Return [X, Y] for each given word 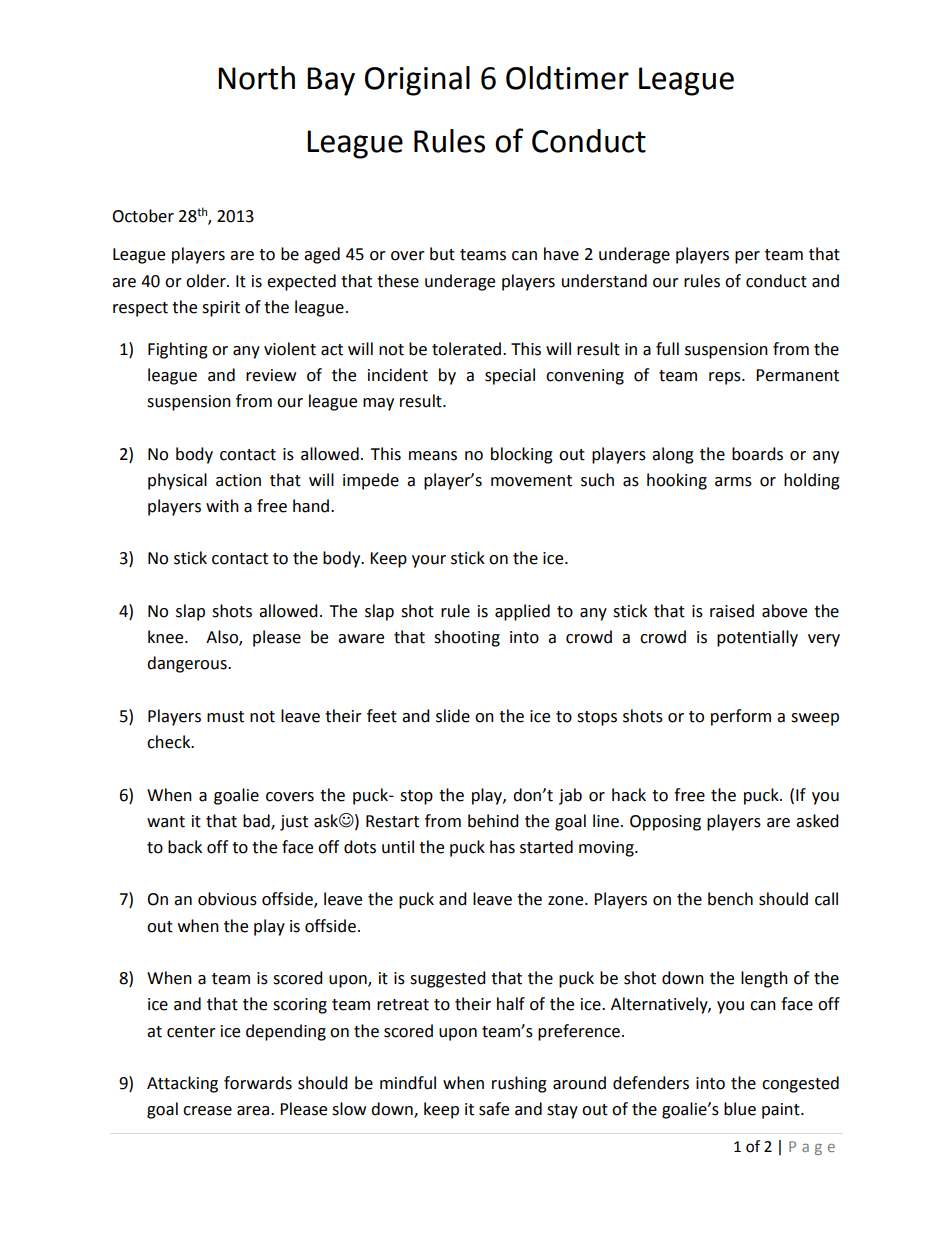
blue [740, 1109]
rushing [519, 1084]
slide [453, 716]
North [256, 78]
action [238, 480]
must [225, 717]
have [561, 254]
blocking [522, 455]
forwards [258, 1083]
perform [741, 717]
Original [417, 81]
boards [757, 454]
